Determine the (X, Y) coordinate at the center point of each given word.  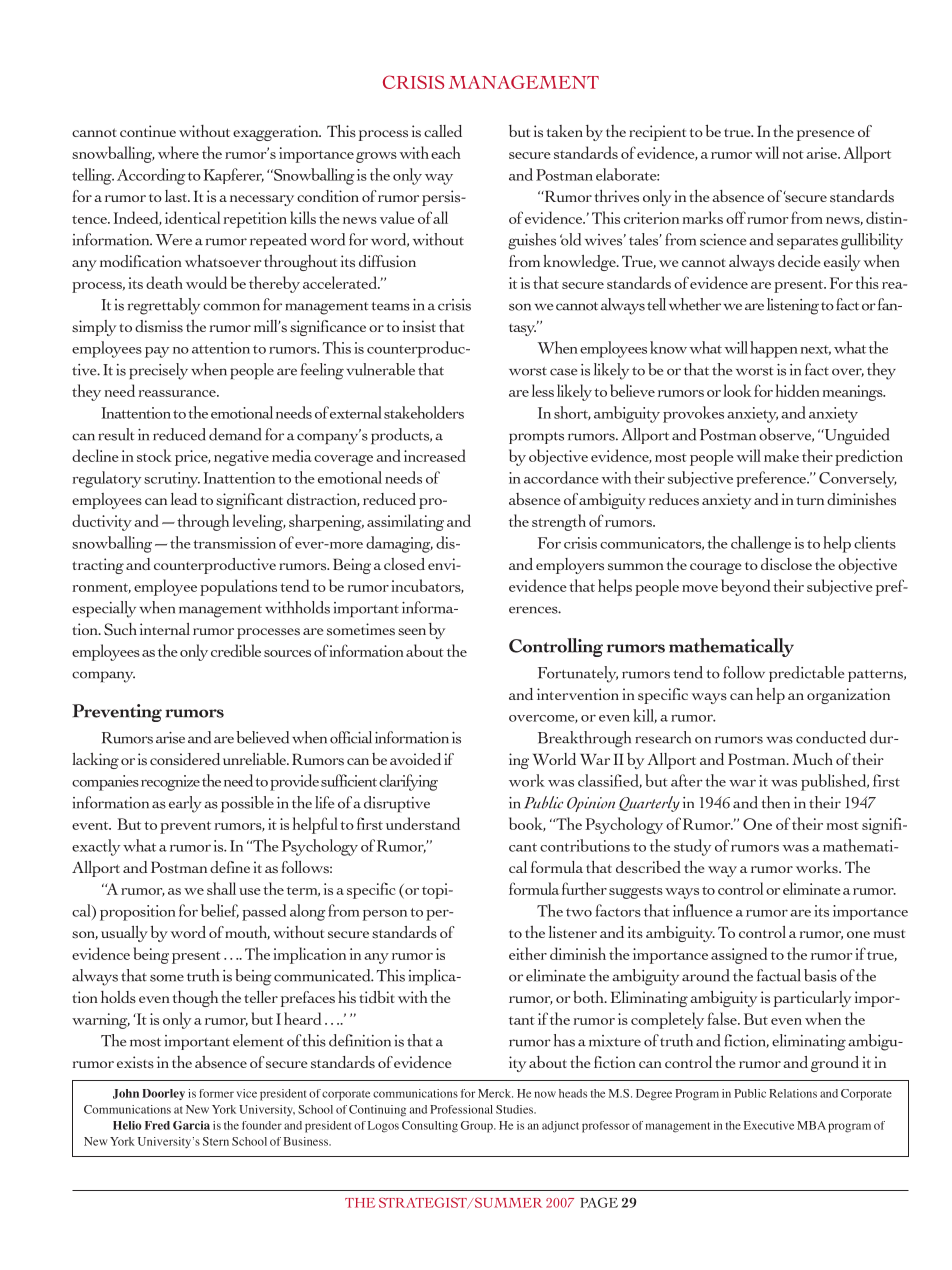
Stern (216, 1141)
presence (825, 135)
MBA (811, 1125)
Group (478, 1127)
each (446, 152)
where (178, 152)
